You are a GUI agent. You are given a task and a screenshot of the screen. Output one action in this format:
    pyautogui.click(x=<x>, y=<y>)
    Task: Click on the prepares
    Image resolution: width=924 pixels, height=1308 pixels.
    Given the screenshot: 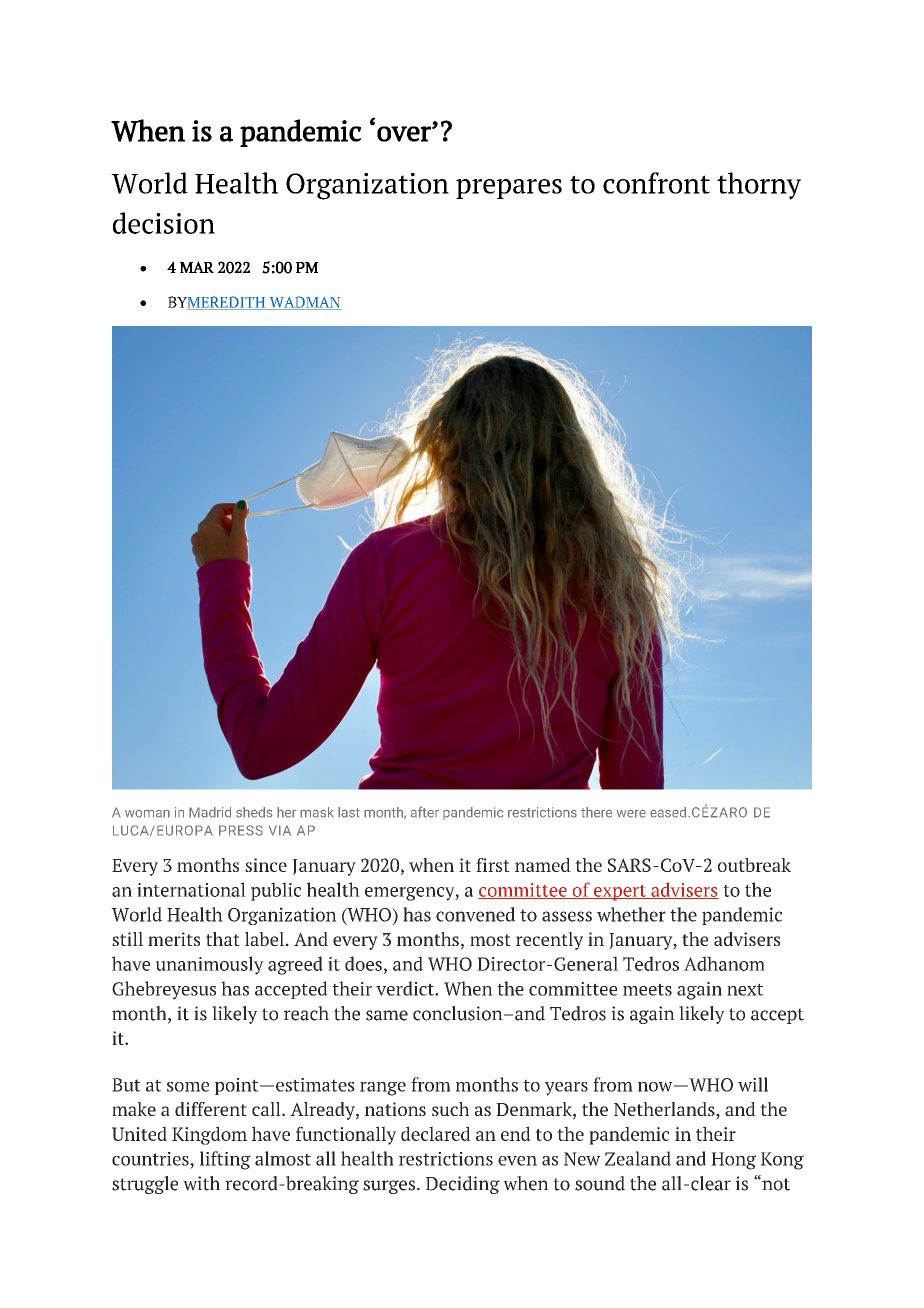 What is the action you would take?
    pyautogui.click(x=509, y=189)
